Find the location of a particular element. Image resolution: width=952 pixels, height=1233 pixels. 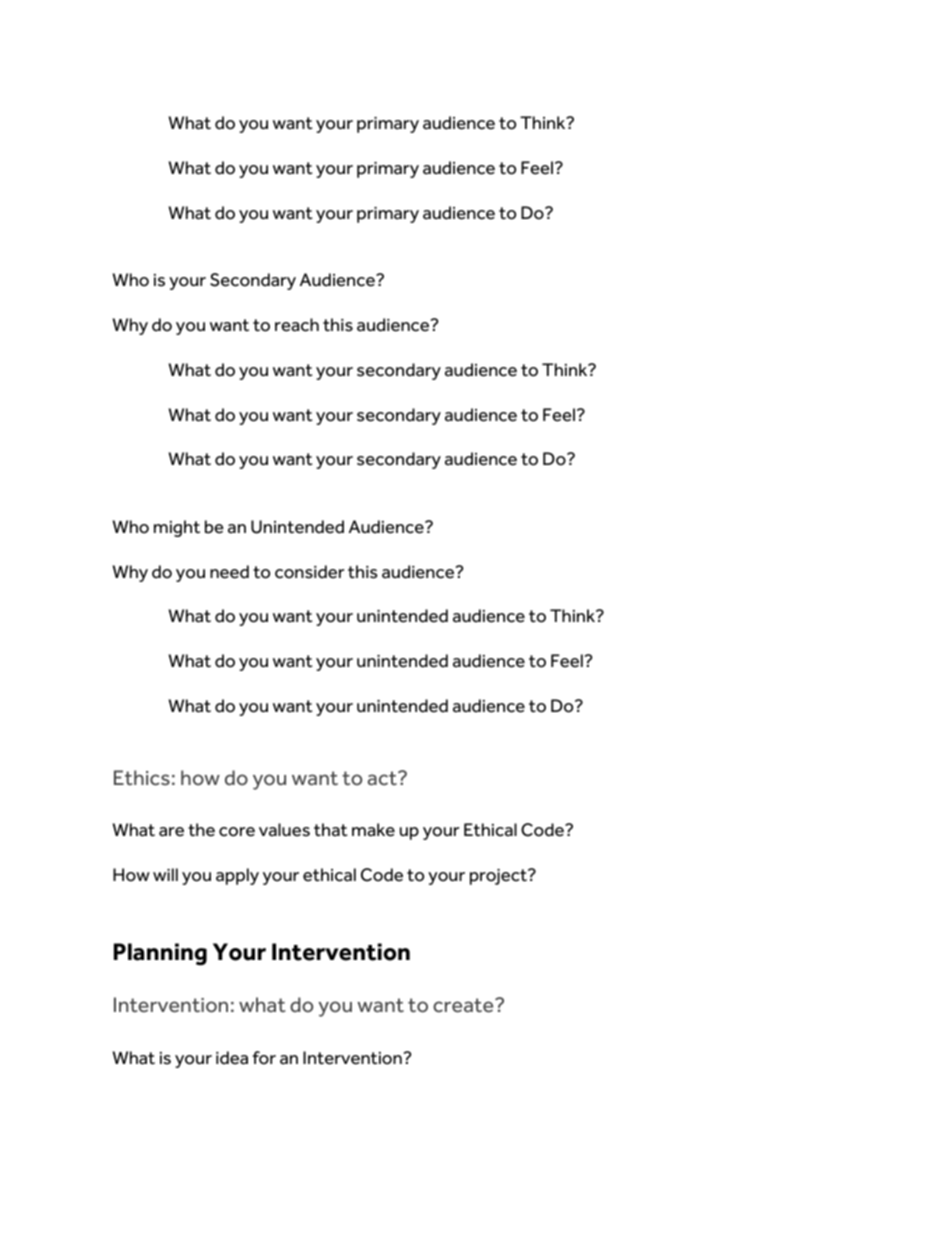

reach is located at coordinates (297, 325).
